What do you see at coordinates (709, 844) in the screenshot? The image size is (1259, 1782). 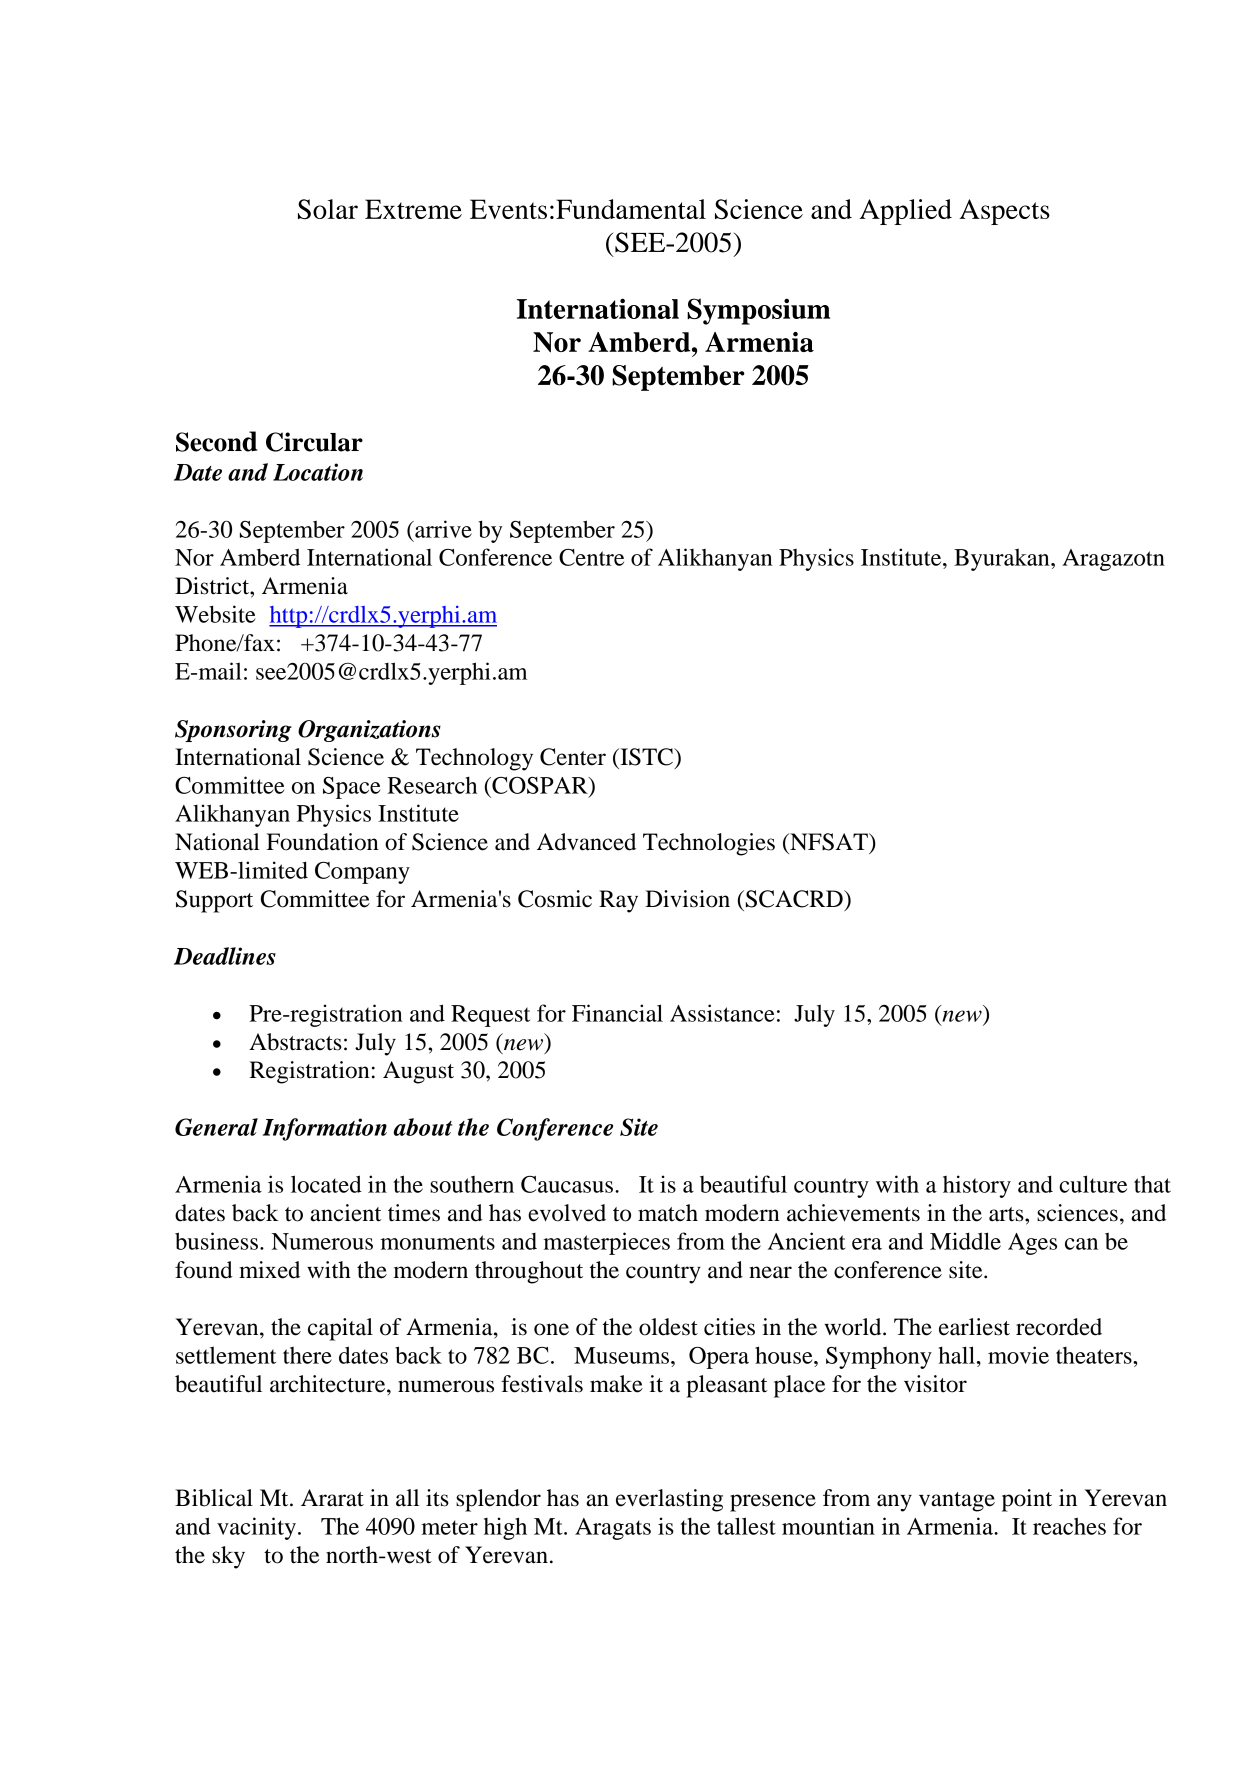 I see `Technologies` at bounding box center [709, 844].
